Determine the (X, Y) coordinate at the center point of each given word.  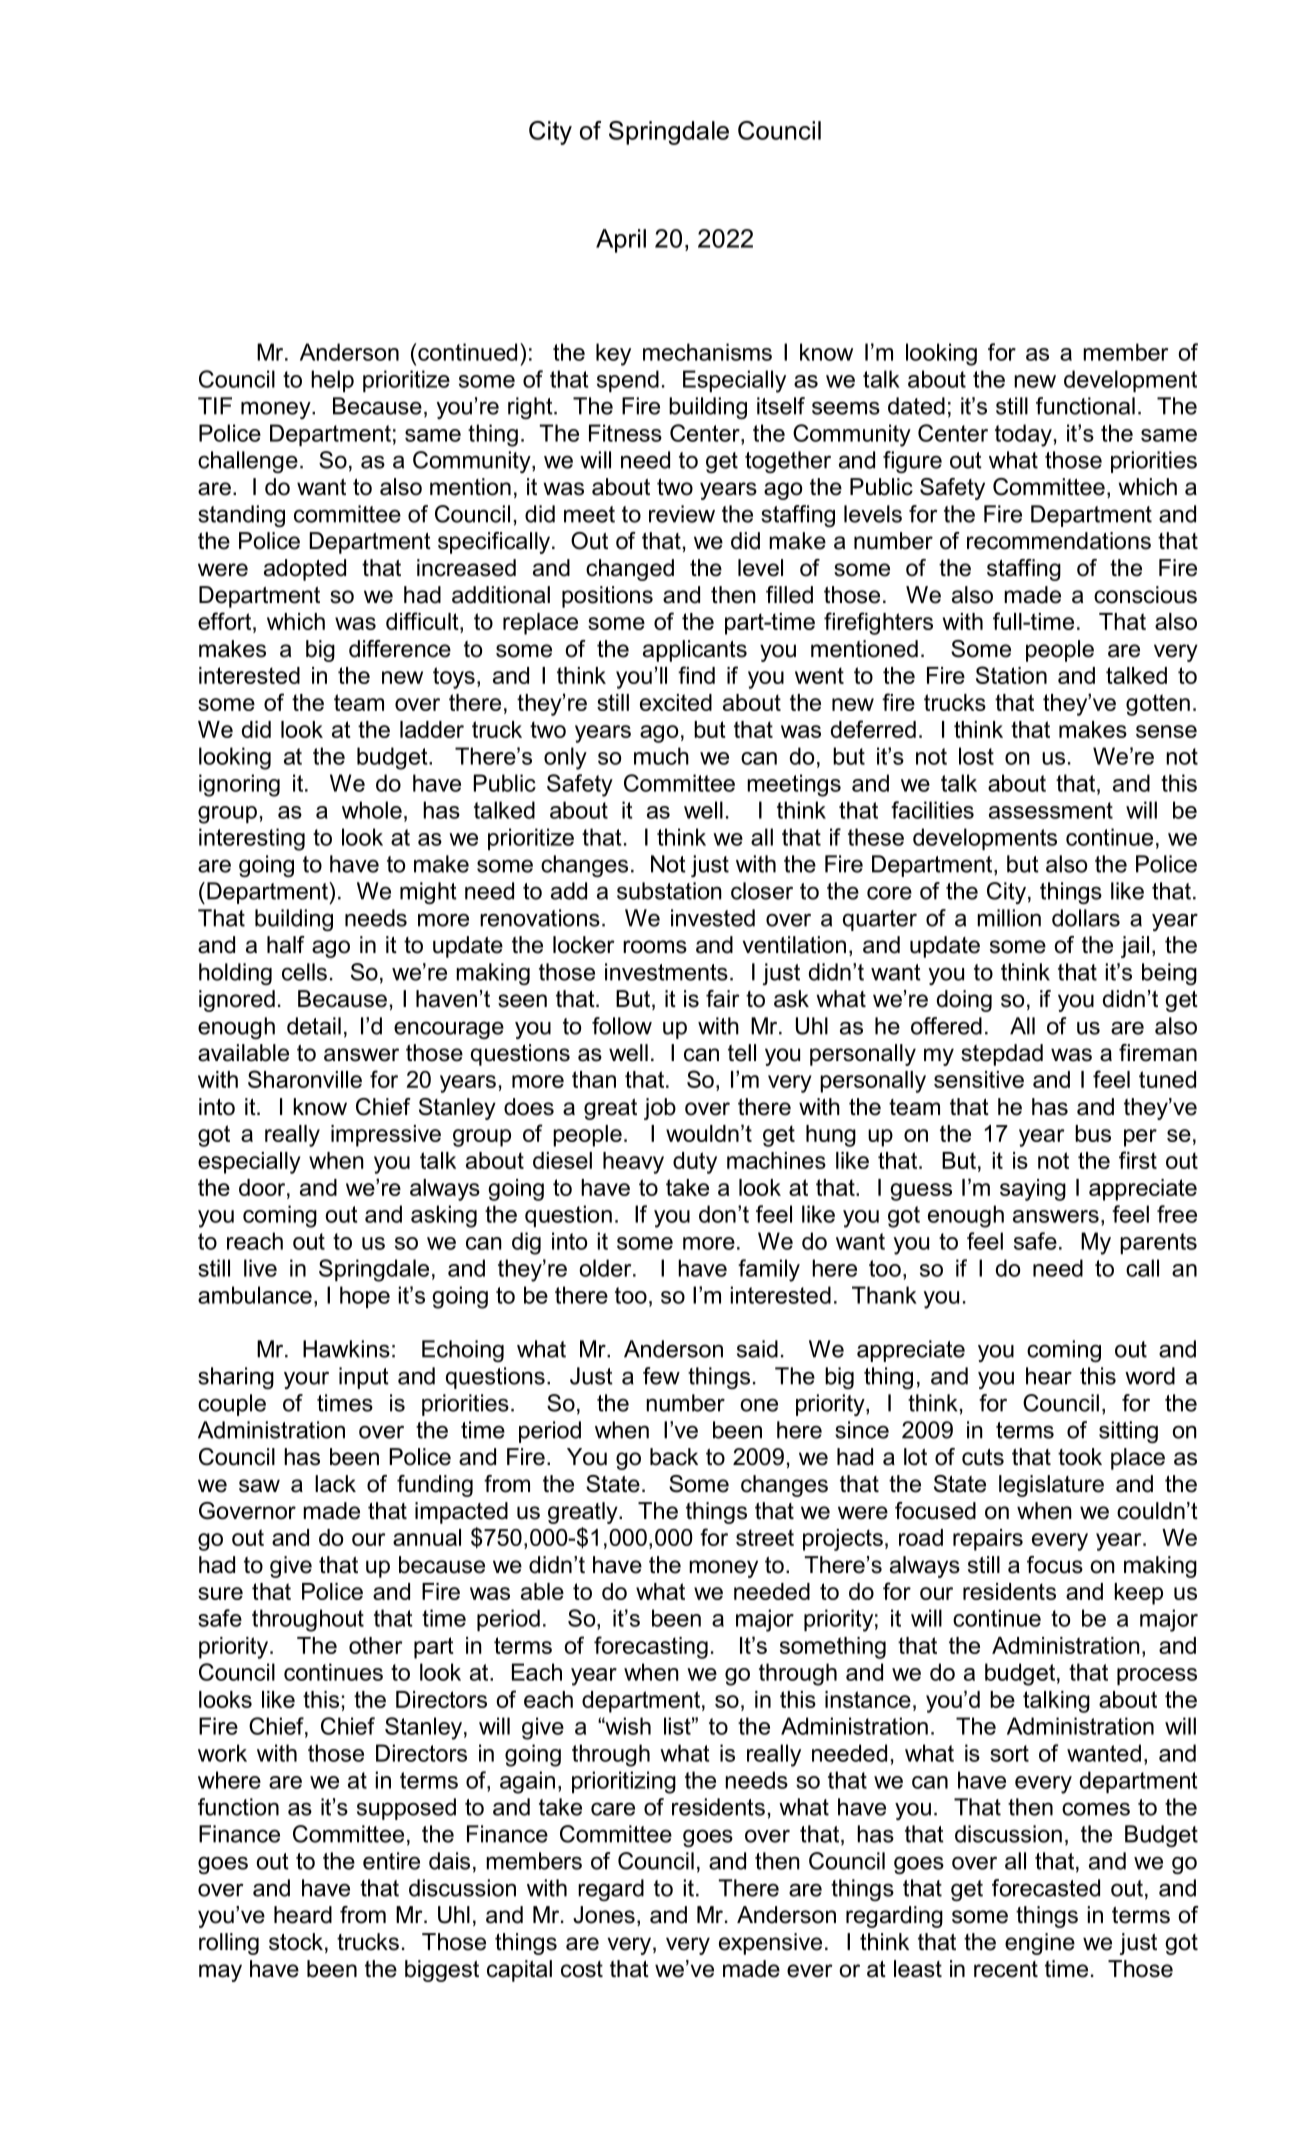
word (1150, 1376)
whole (372, 810)
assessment (1051, 810)
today (1023, 435)
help (332, 381)
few (661, 1376)
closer (762, 891)
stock (296, 1942)
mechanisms (707, 352)
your (306, 1380)
